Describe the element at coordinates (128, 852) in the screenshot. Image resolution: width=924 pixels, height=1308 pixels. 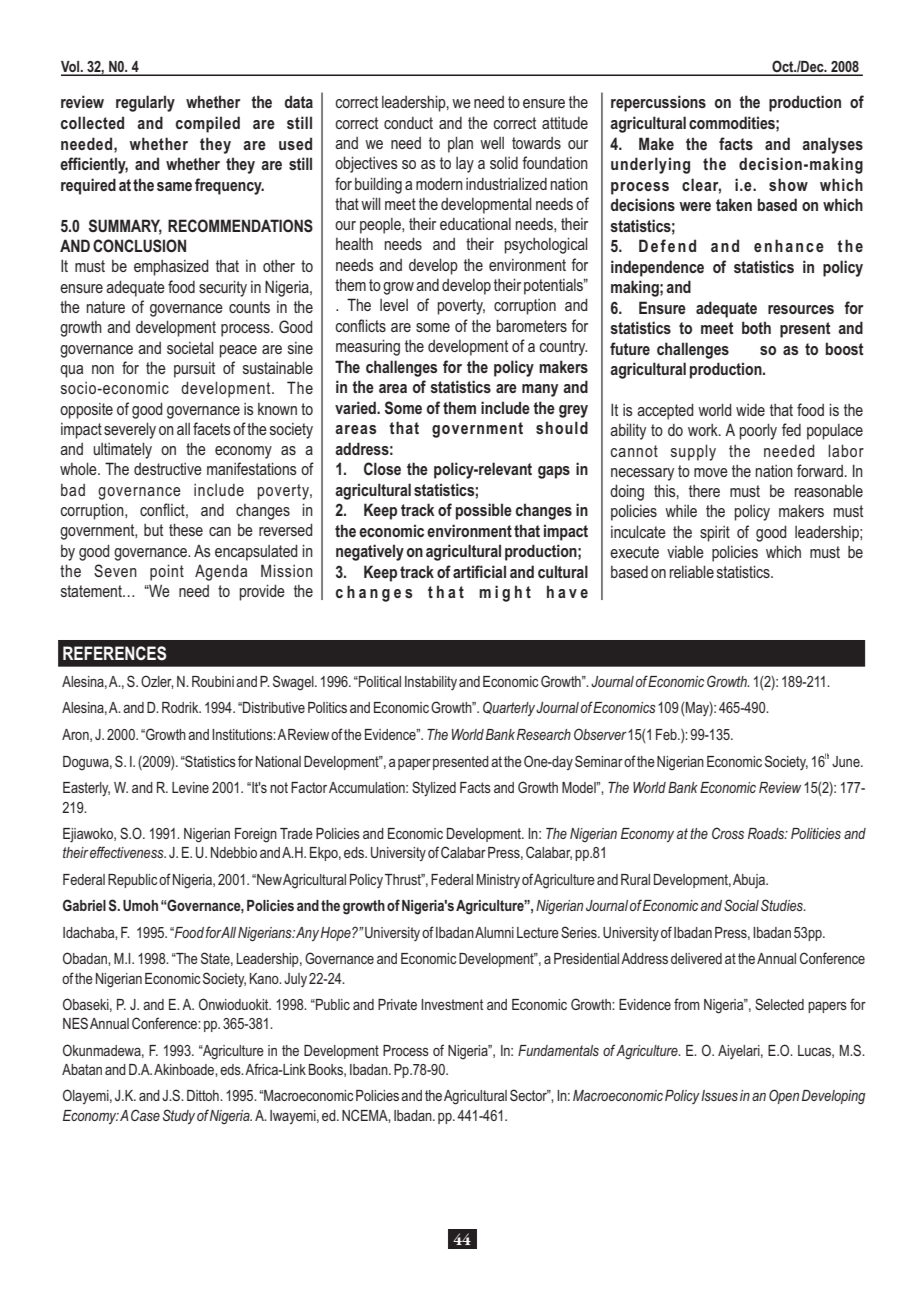
I see `effectiveness` at that location.
